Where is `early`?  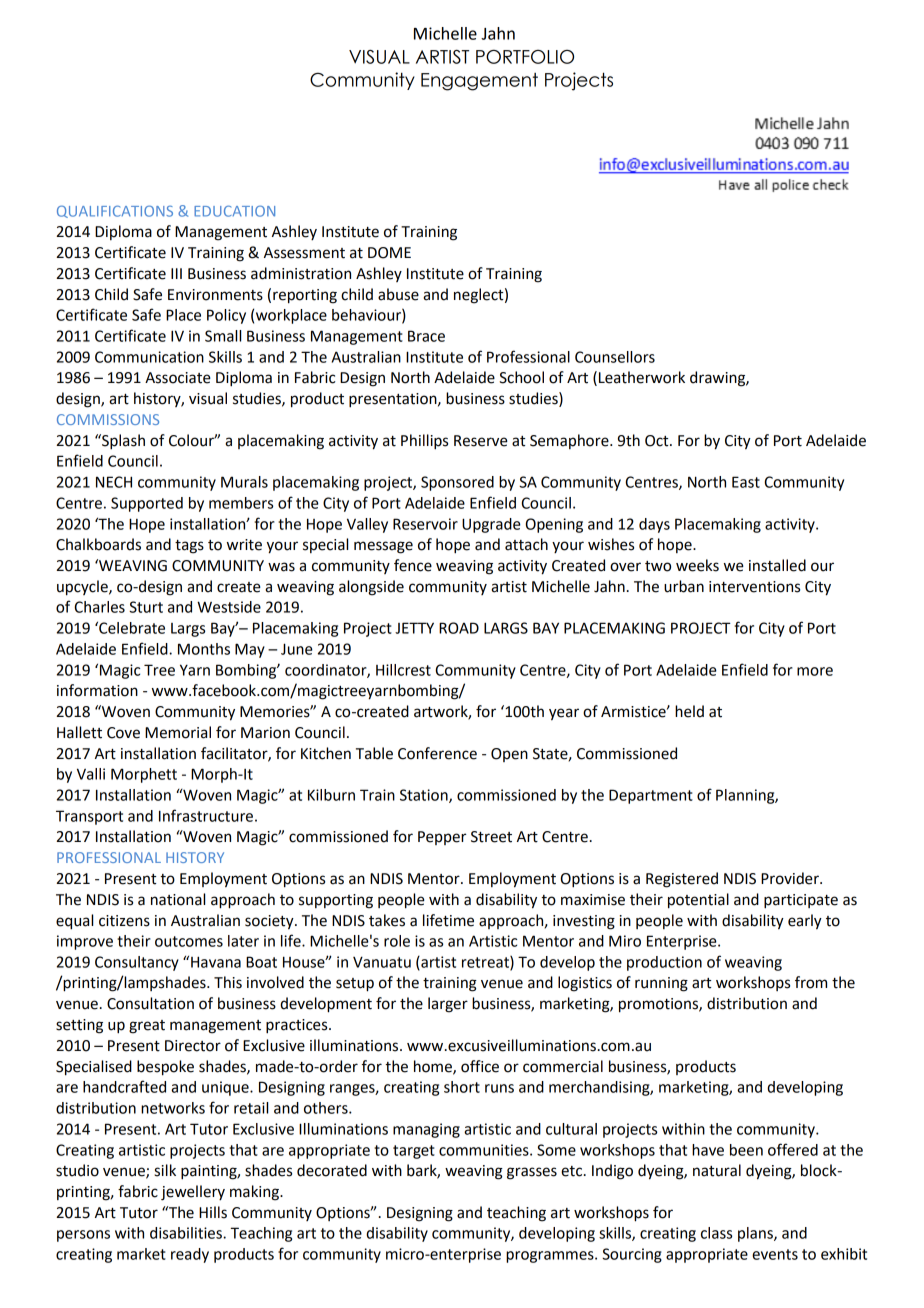 early is located at coordinates (805, 922).
